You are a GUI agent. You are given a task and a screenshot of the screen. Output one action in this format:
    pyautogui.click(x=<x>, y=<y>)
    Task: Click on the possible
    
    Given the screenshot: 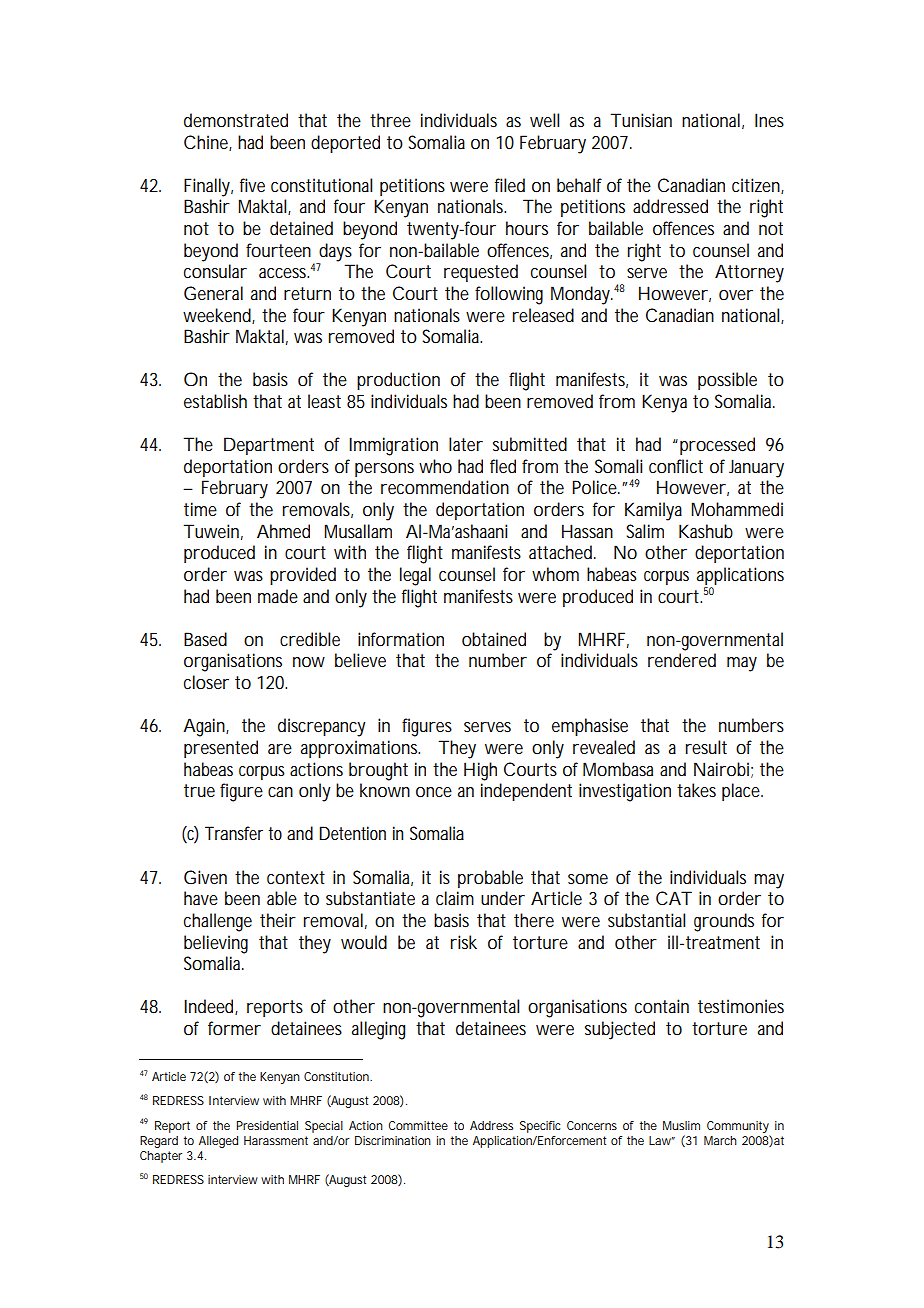 What is the action you would take?
    pyautogui.click(x=727, y=381)
